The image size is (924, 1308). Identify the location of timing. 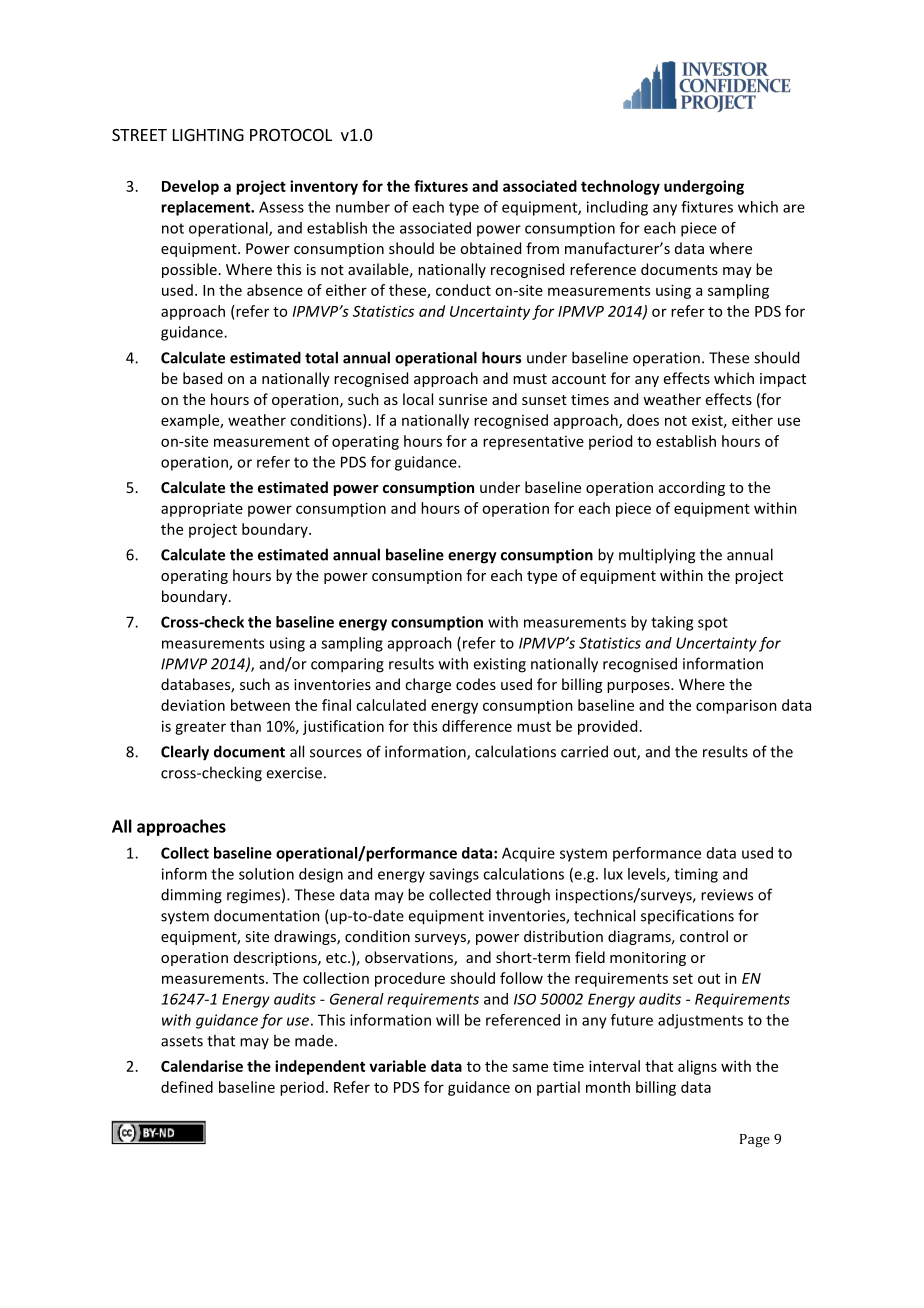
(696, 875).
